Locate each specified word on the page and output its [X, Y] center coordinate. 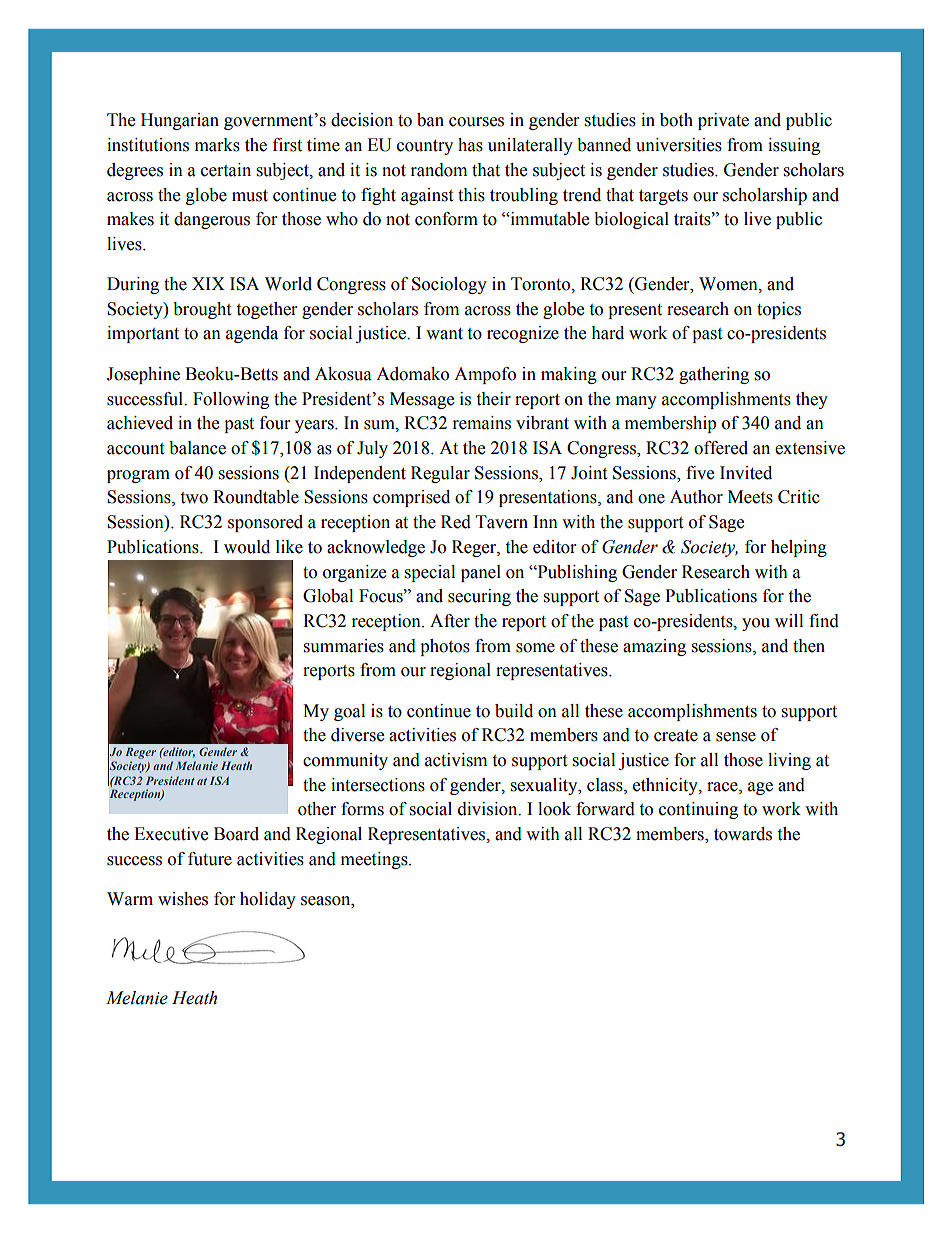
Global [328, 596]
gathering [714, 375]
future [210, 859]
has [470, 145]
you [756, 624]
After [450, 621]
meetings [375, 860]
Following [231, 400]
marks [217, 145]
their [493, 399]
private [723, 121]
